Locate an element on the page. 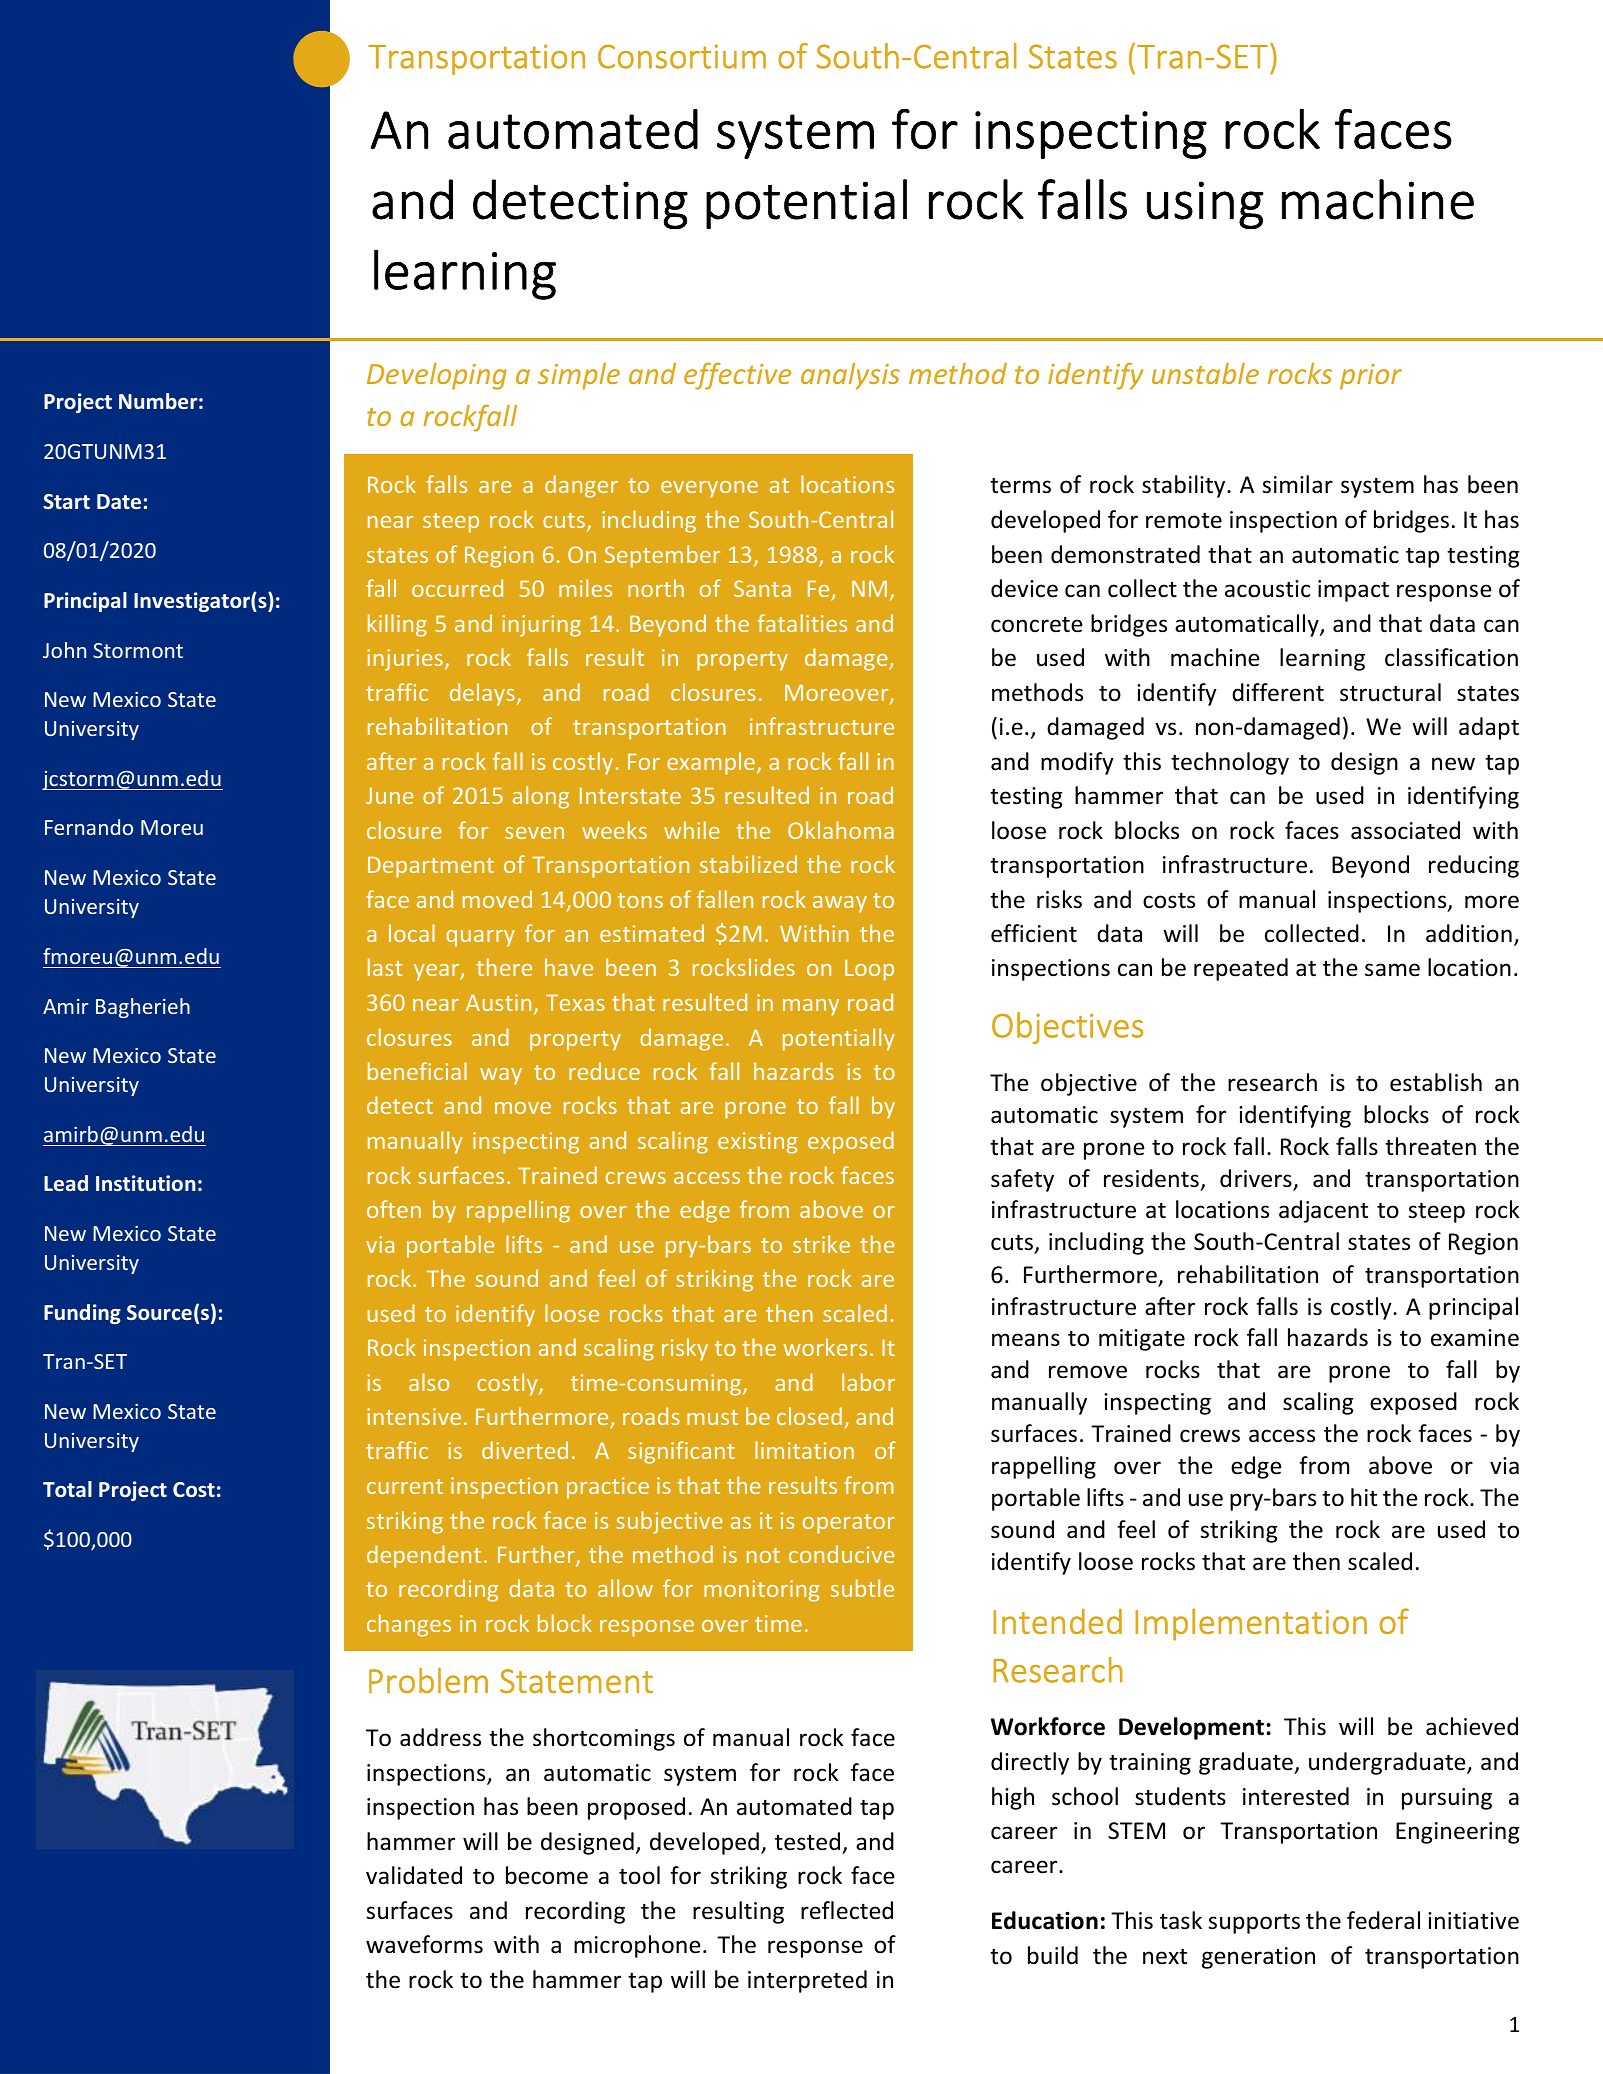 Image resolution: width=1603 pixels, height=2074 pixels. many is located at coordinates (811, 1007).
